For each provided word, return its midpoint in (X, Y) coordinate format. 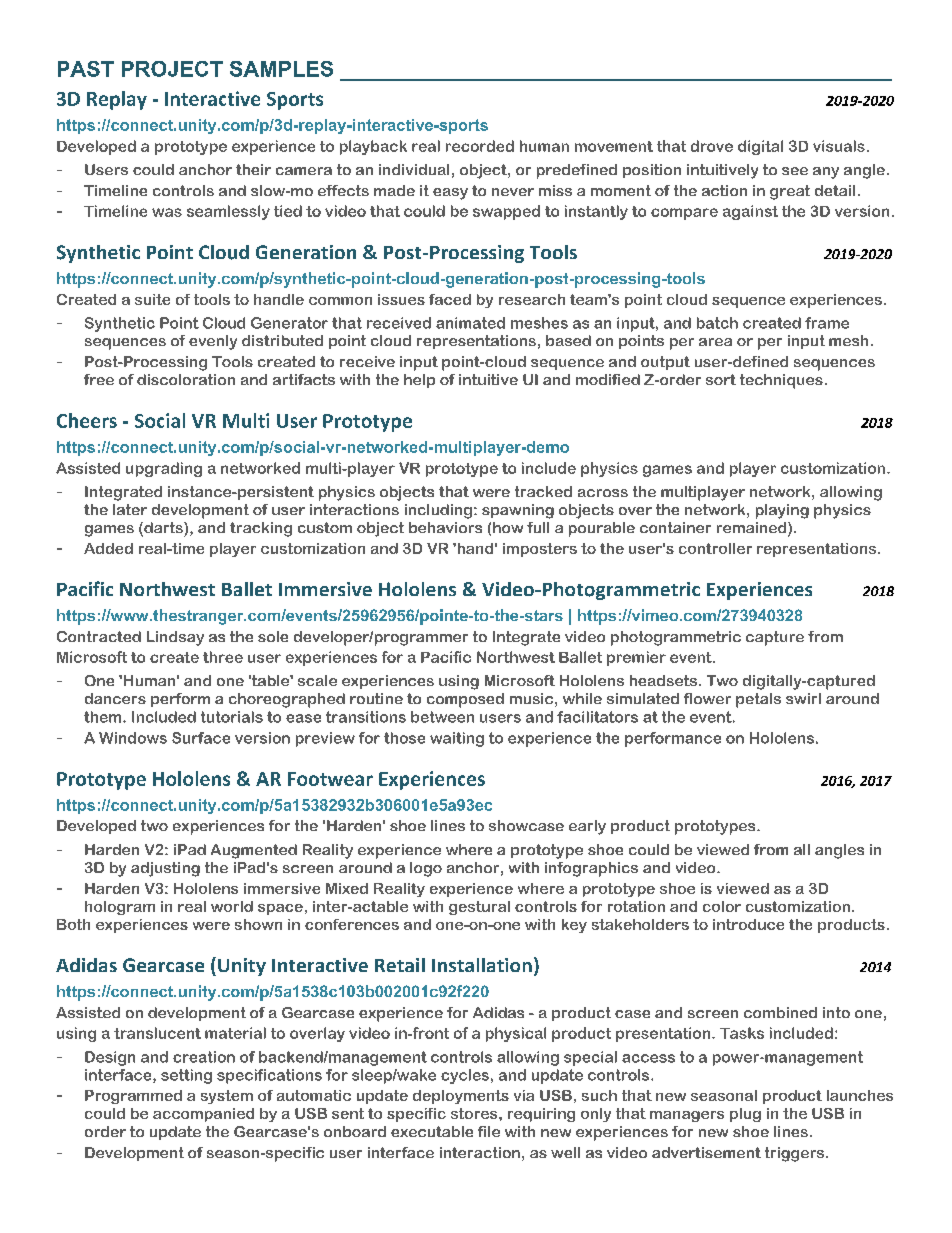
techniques (781, 381)
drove (712, 146)
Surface (201, 738)
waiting (457, 739)
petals (758, 700)
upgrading (164, 469)
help (419, 381)
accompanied (203, 1115)
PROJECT (172, 69)
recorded (480, 146)
